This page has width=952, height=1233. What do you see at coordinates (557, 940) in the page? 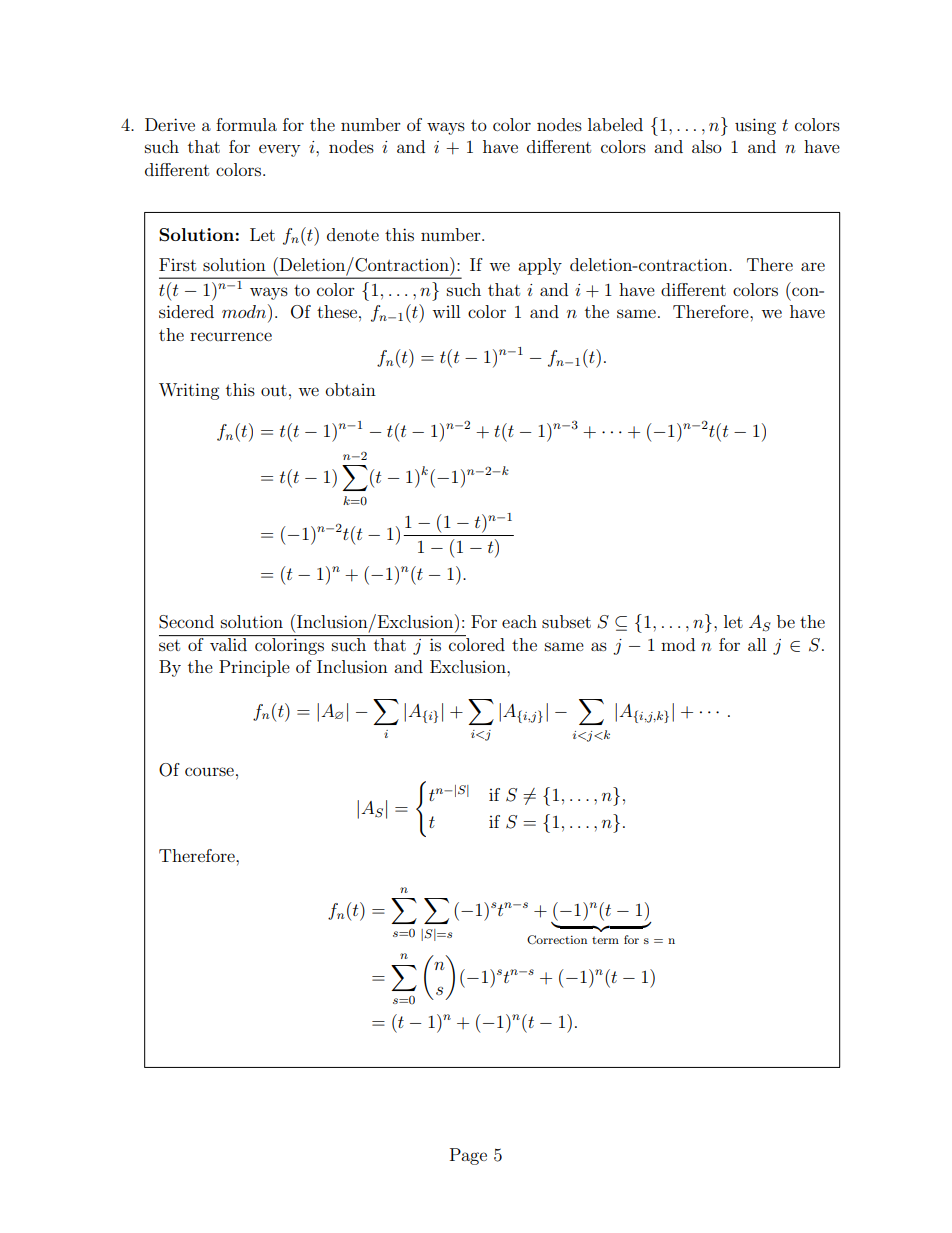
I see `Correction` at bounding box center [557, 940].
